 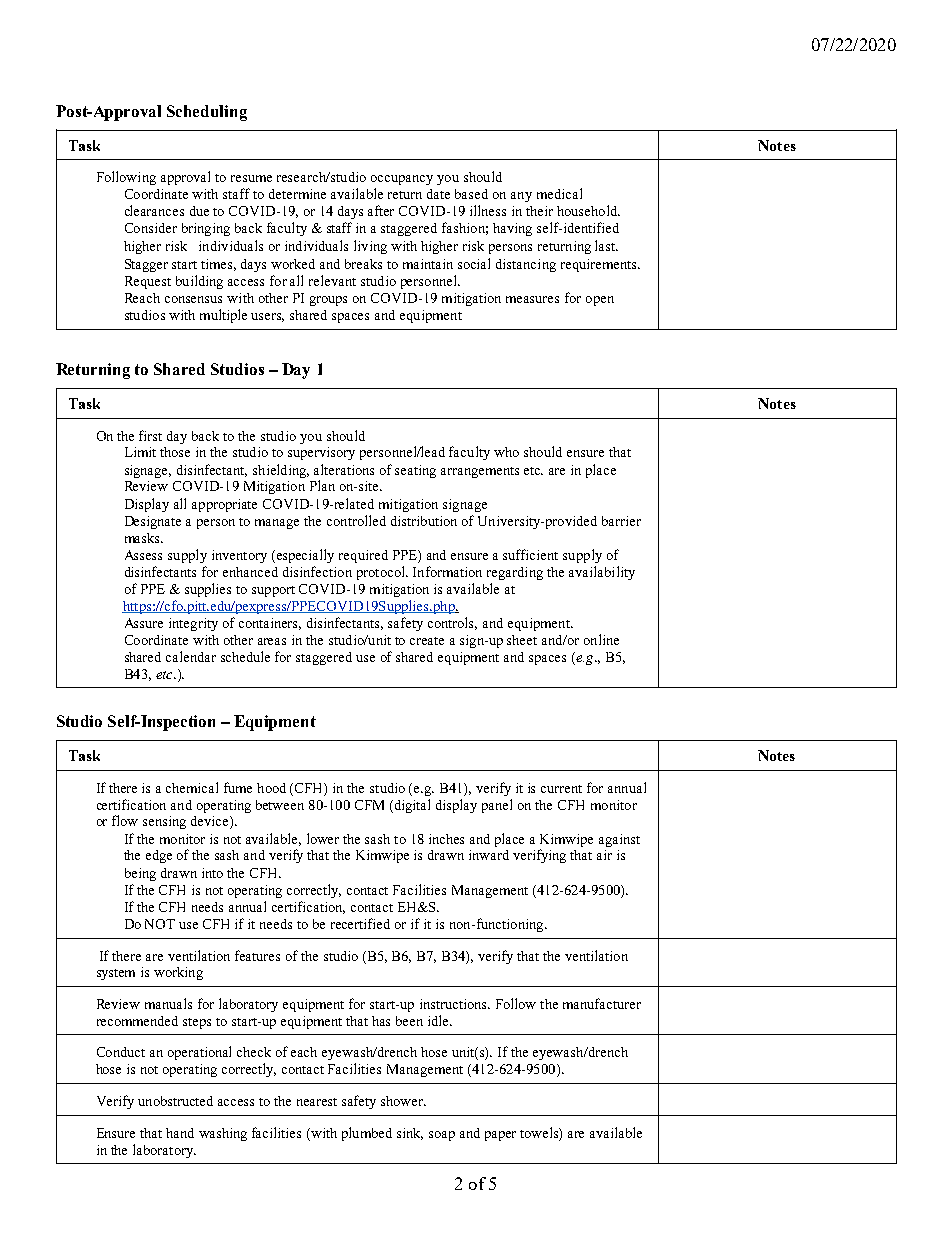 I want to click on Scheduling, so click(x=207, y=113).
